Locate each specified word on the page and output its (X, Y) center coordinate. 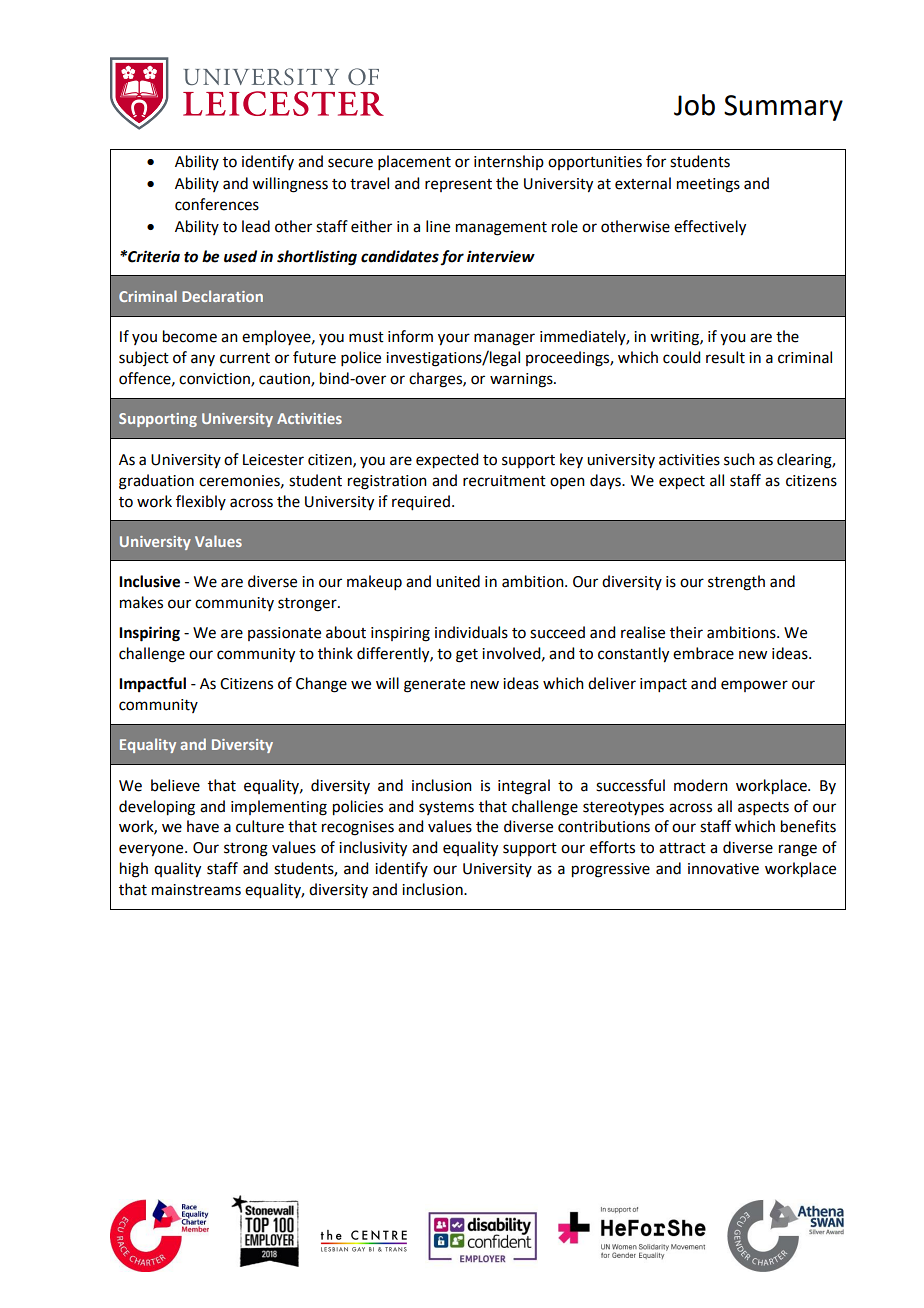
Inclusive (149, 581)
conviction (215, 380)
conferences (217, 204)
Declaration (222, 296)
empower (754, 686)
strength (736, 583)
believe (175, 785)
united (458, 581)
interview (501, 256)
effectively (710, 228)
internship (509, 162)
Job (694, 105)
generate (434, 686)
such (739, 459)
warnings (522, 380)
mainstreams (196, 890)
